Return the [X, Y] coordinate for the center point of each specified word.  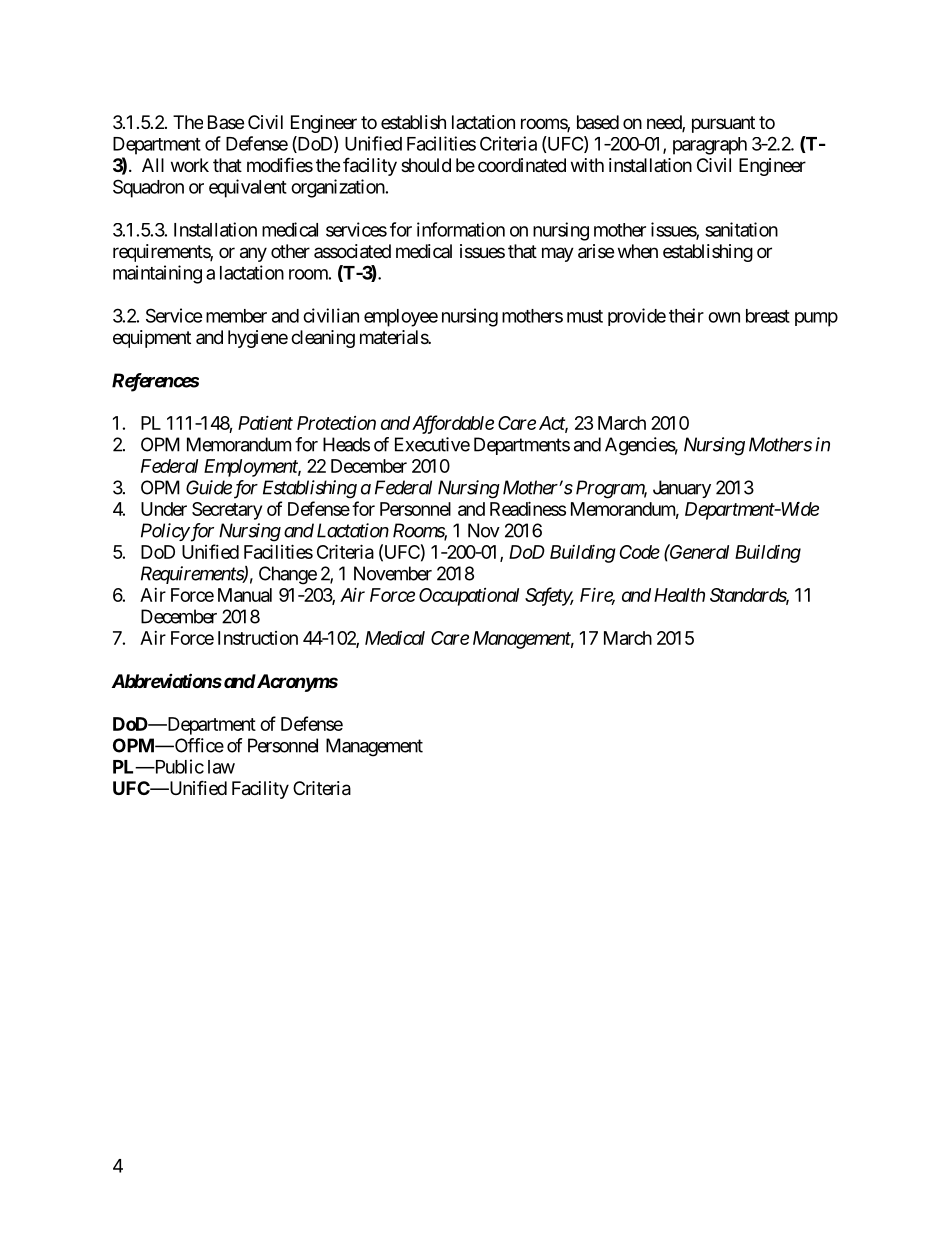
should [426, 165]
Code [639, 552]
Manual [245, 595]
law [221, 767]
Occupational [469, 597]
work [190, 165]
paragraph [710, 146]
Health [679, 595]
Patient [265, 422]
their [686, 315]
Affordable [453, 424]
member [236, 316]
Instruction [258, 638]
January [682, 489]
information [461, 229]
